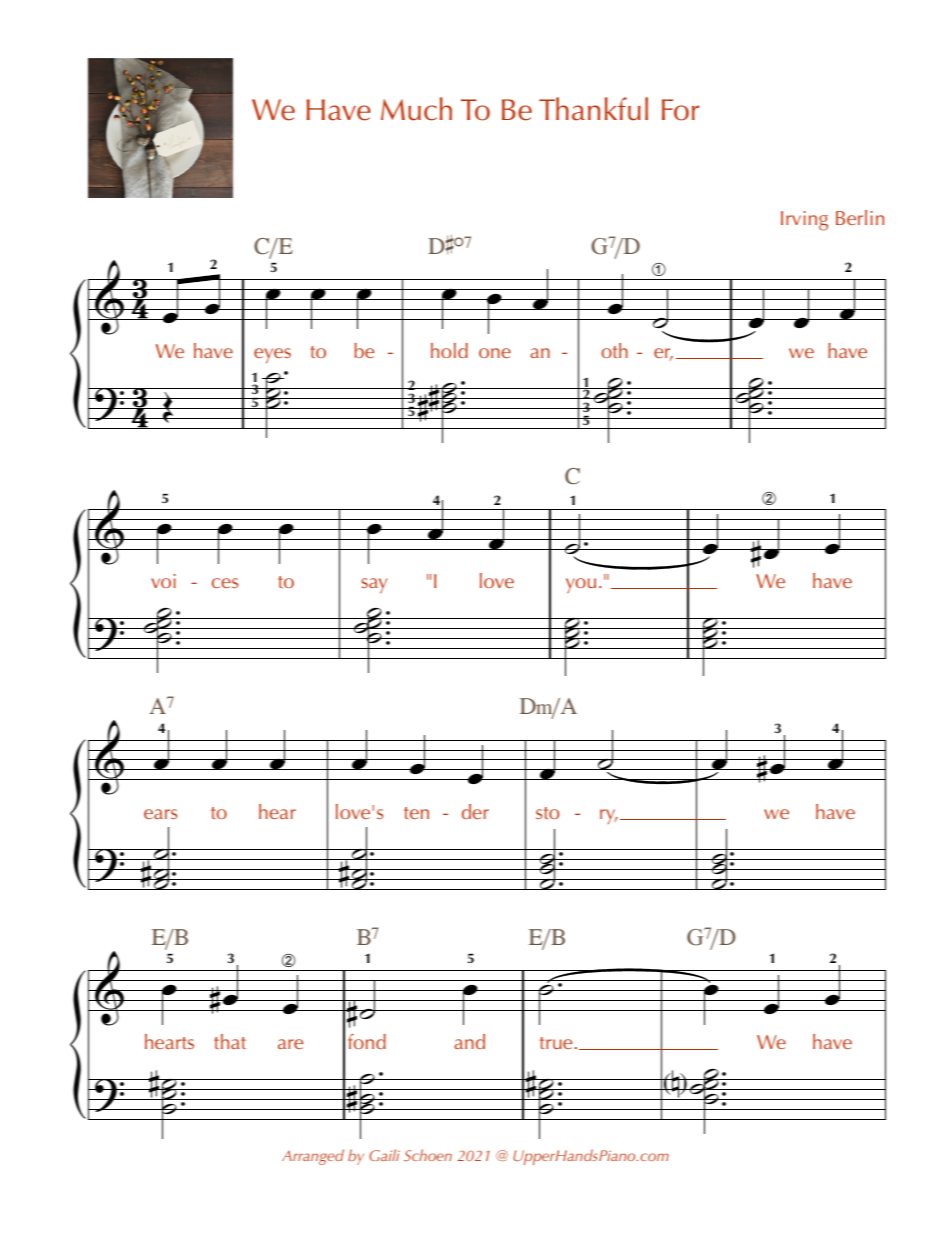 This screenshot has height=1233, width=952. I want to click on eyes, so click(272, 356).
